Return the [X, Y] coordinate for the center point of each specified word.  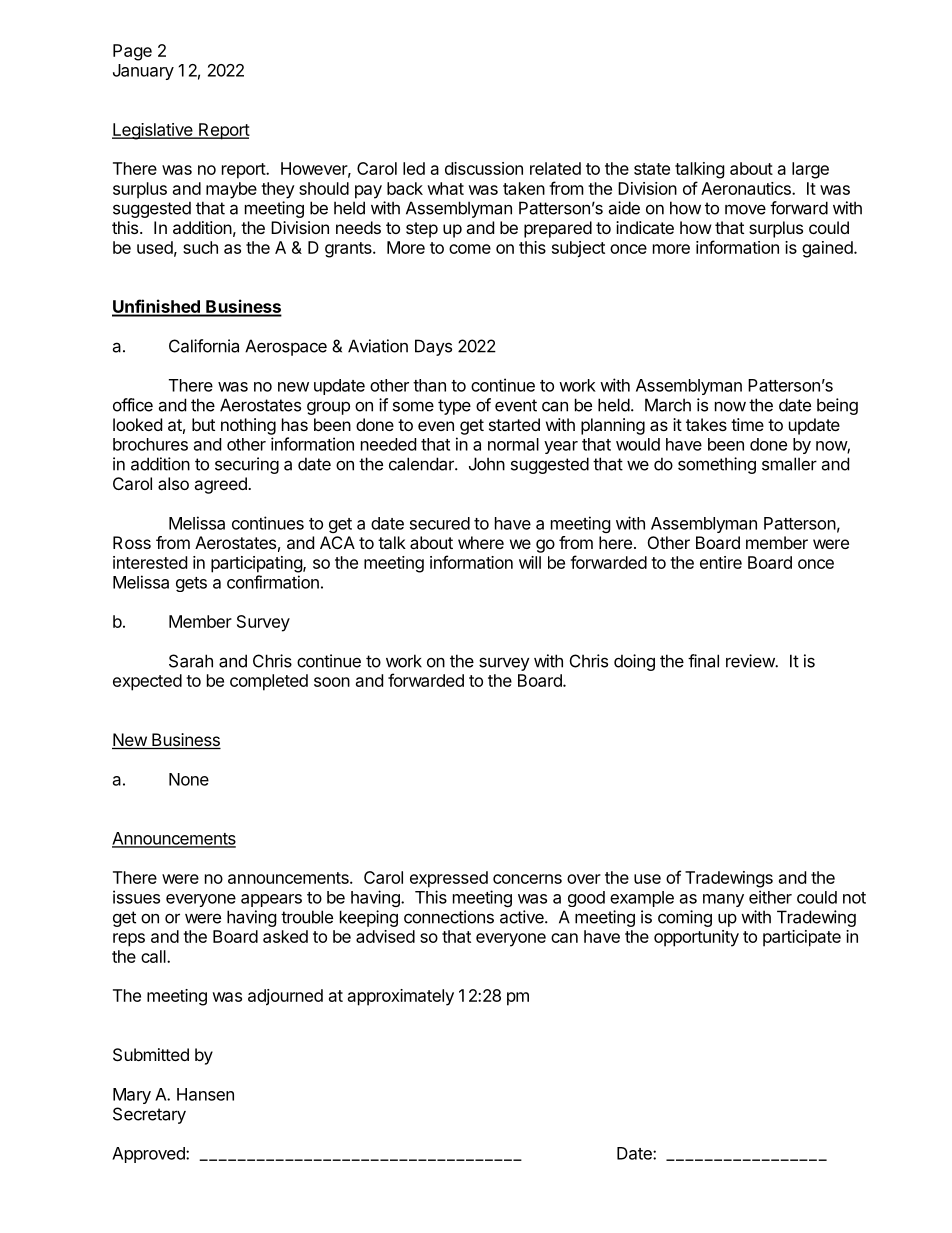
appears [271, 900]
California [204, 346]
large [810, 170]
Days [433, 347]
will [530, 562]
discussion [484, 168]
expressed [449, 879]
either [770, 897]
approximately [401, 997]
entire [721, 562]
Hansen [205, 1094]
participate [802, 938]
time [747, 424]
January [143, 72]
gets [191, 584]
